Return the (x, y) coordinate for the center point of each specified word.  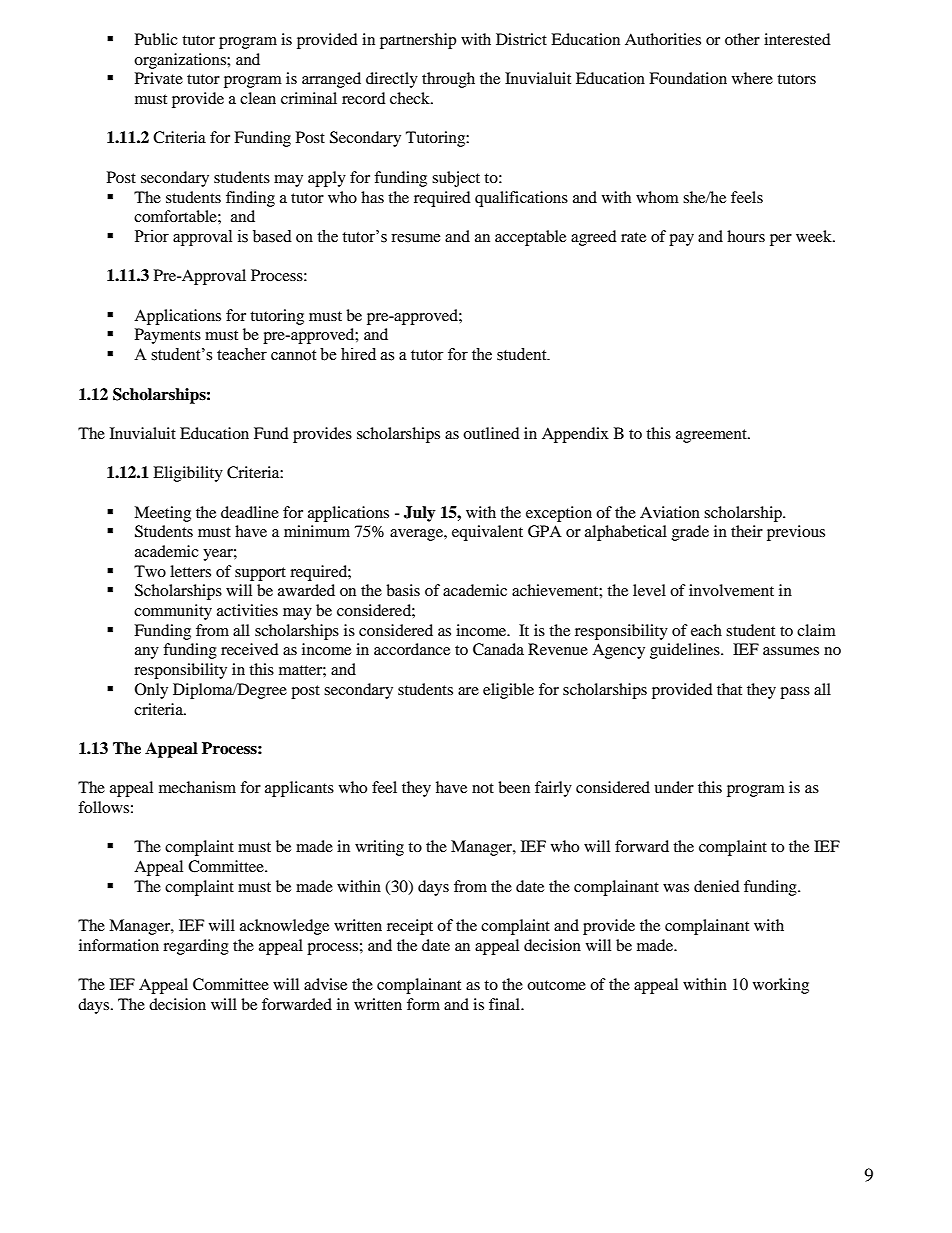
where (752, 78)
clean (258, 98)
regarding (196, 947)
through (448, 80)
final (505, 1004)
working (781, 986)
